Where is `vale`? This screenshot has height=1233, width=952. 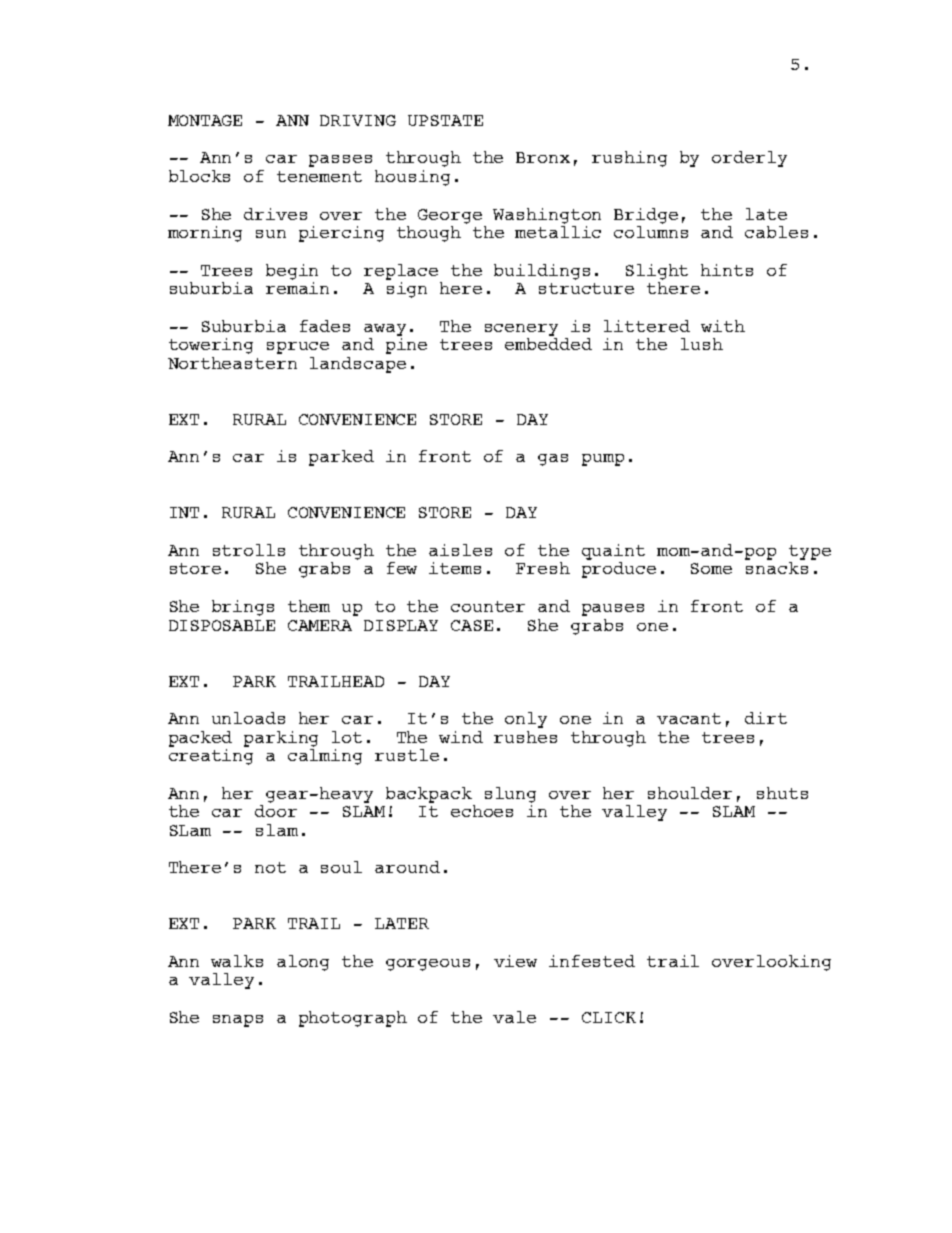 vale is located at coordinates (514, 1017).
